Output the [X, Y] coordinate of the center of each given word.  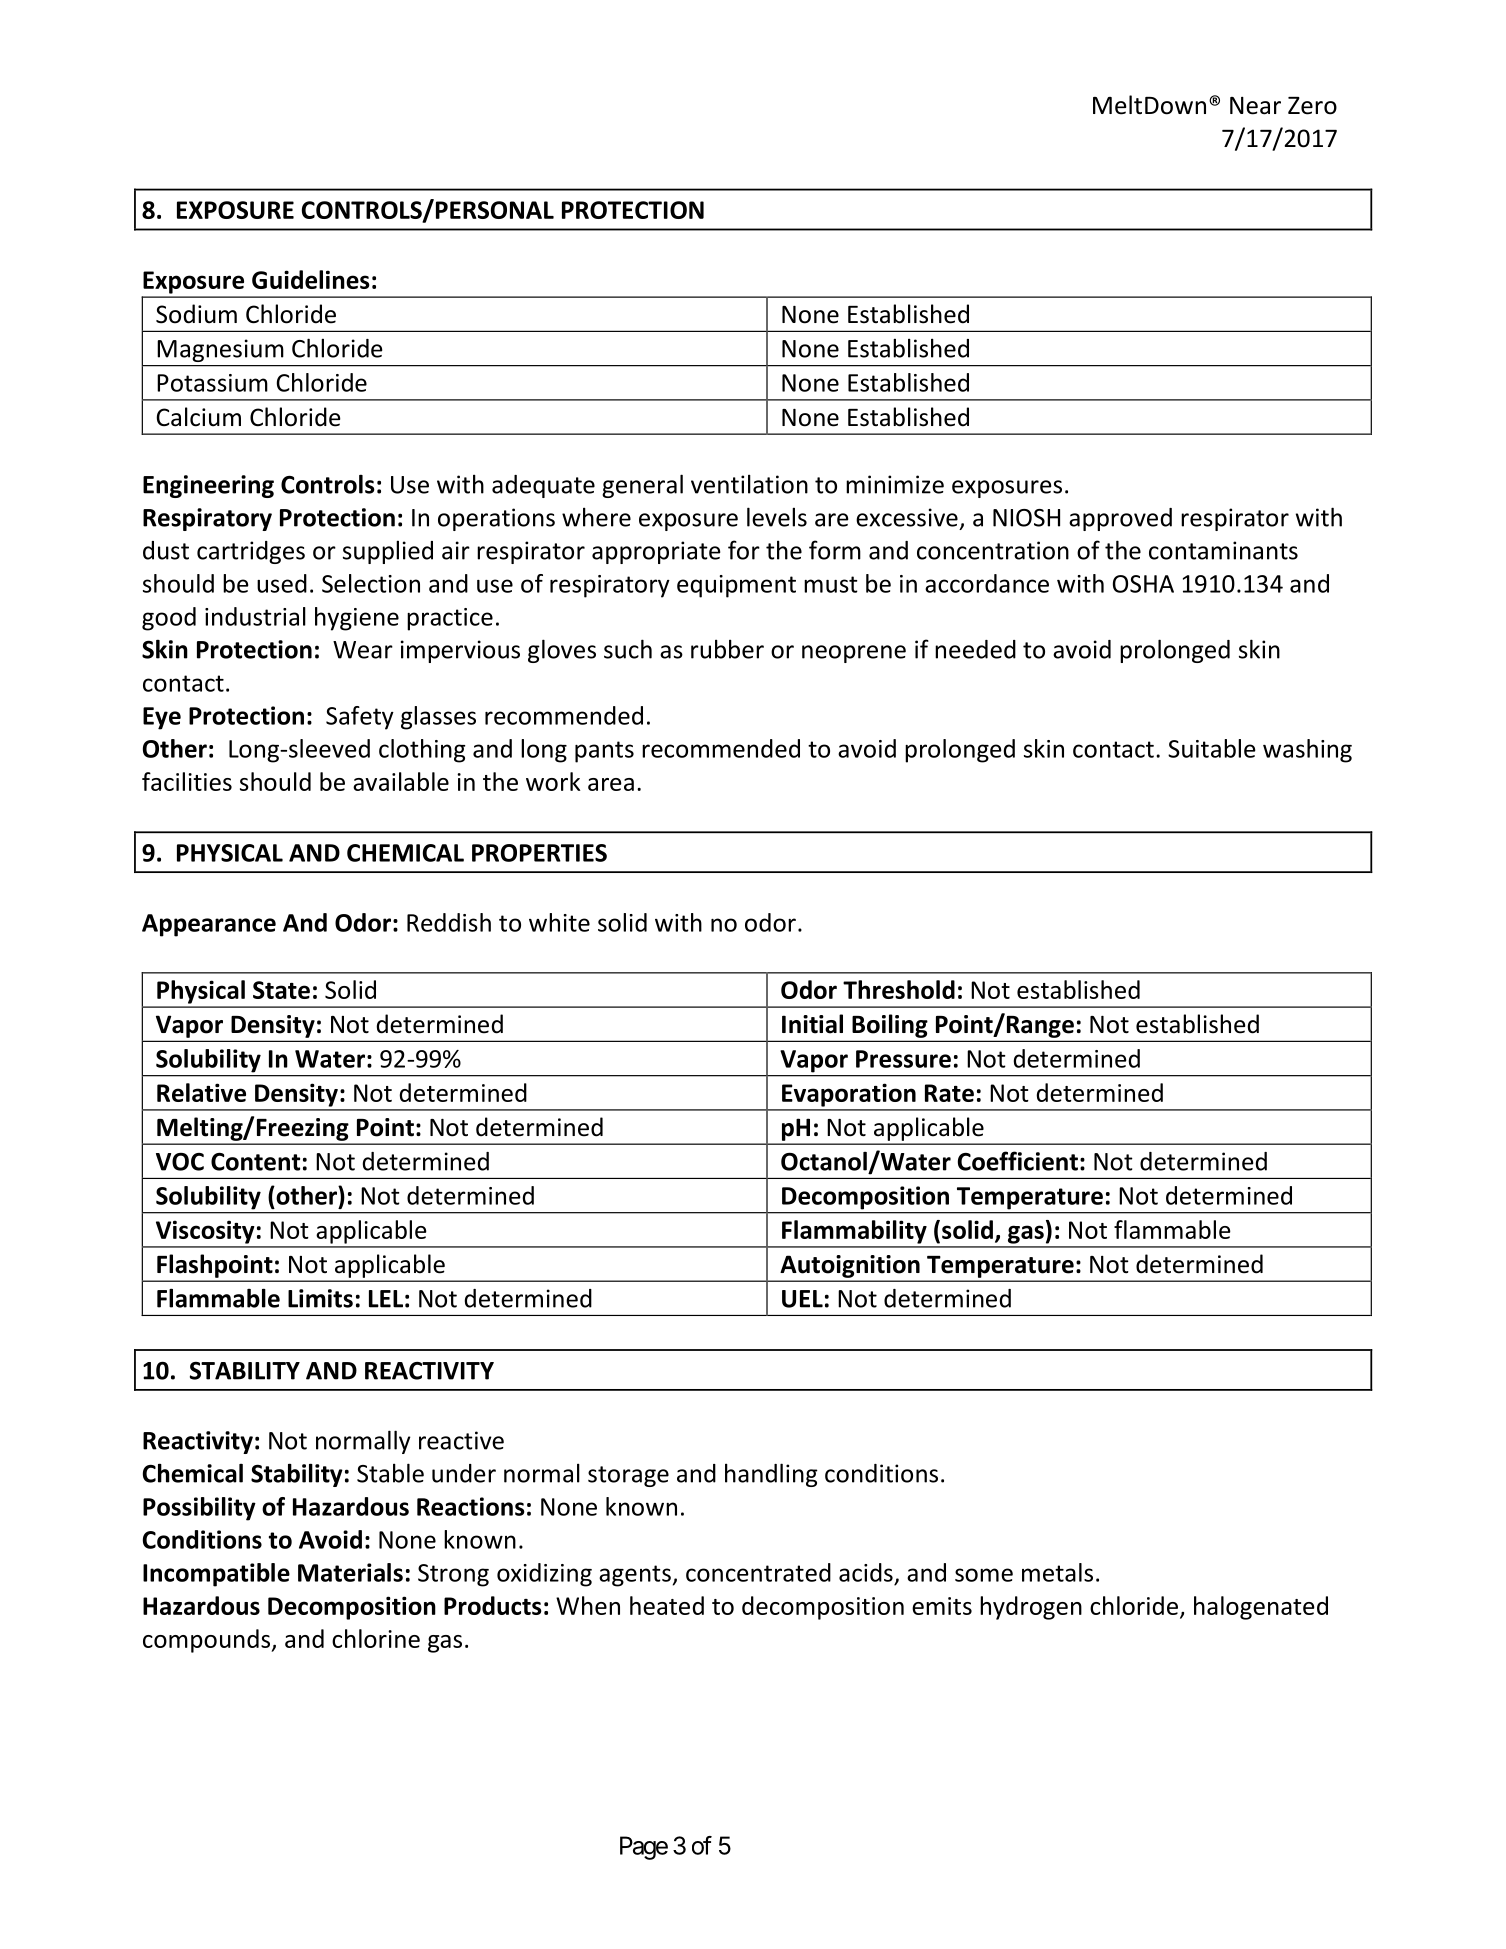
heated [667, 1605]
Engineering [208, 486]
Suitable [1212, 748]
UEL [802, 1299]
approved [1120, 519]
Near [1255, 106]
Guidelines [311, 279]
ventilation [749, 484]
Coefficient [1018, 1161]
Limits [320, 1298]
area [611, 784]
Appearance [209, 925]
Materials [350, 1572]
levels [777, 517]
